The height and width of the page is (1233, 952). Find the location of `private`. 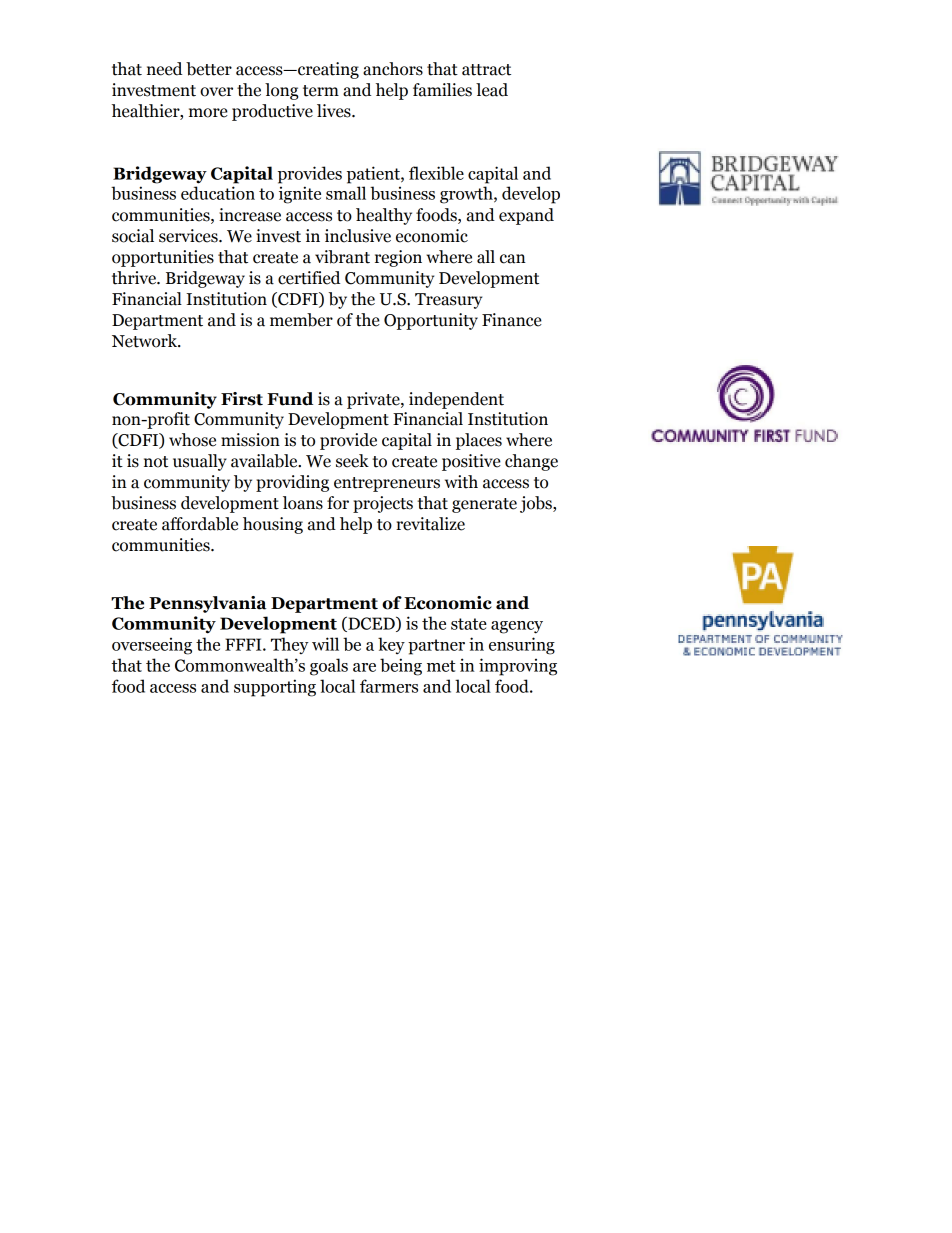

private is located at coordinates (374, 400).
